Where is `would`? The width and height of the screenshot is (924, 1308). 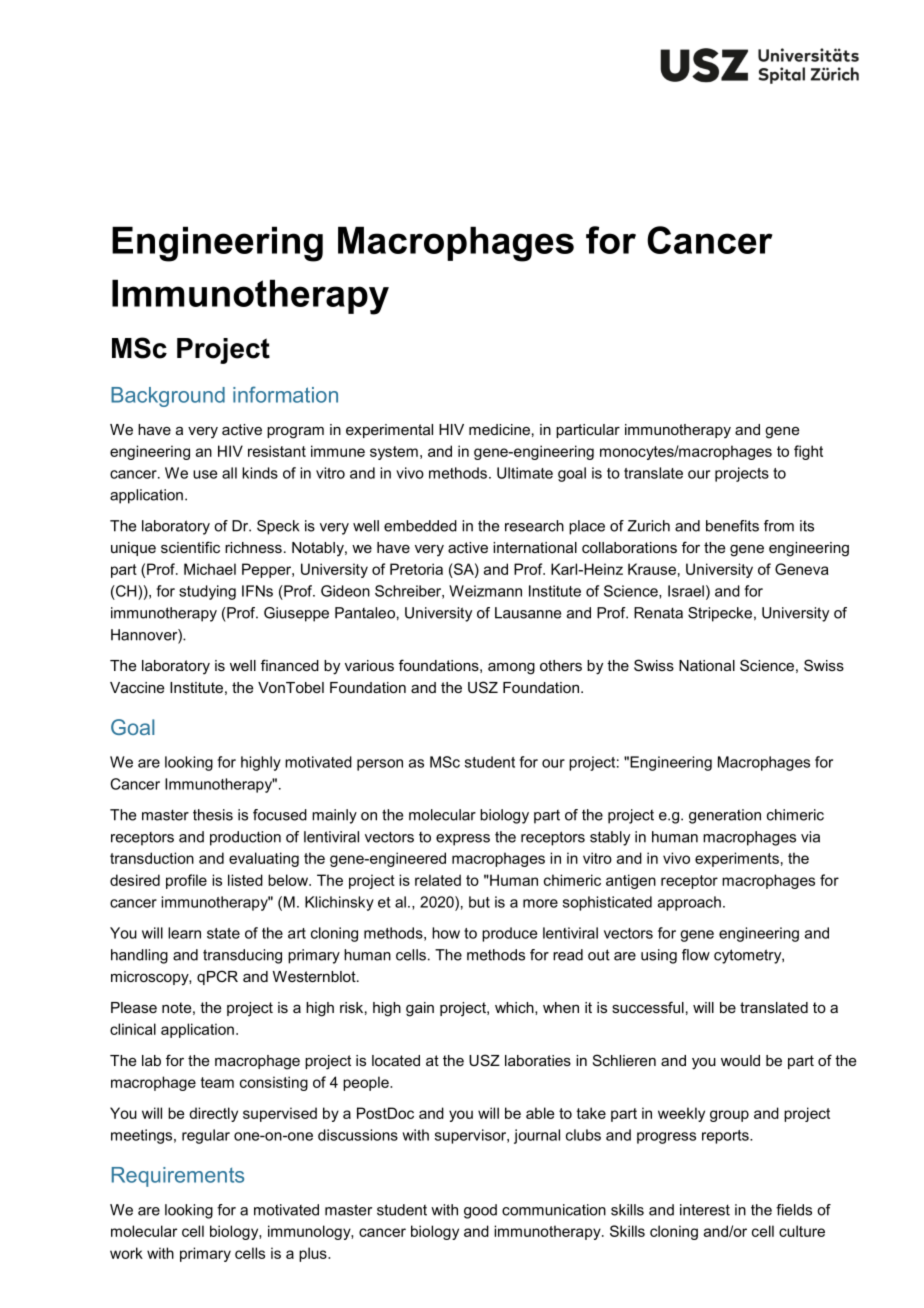
would is located at coordinates (740, 1060).
